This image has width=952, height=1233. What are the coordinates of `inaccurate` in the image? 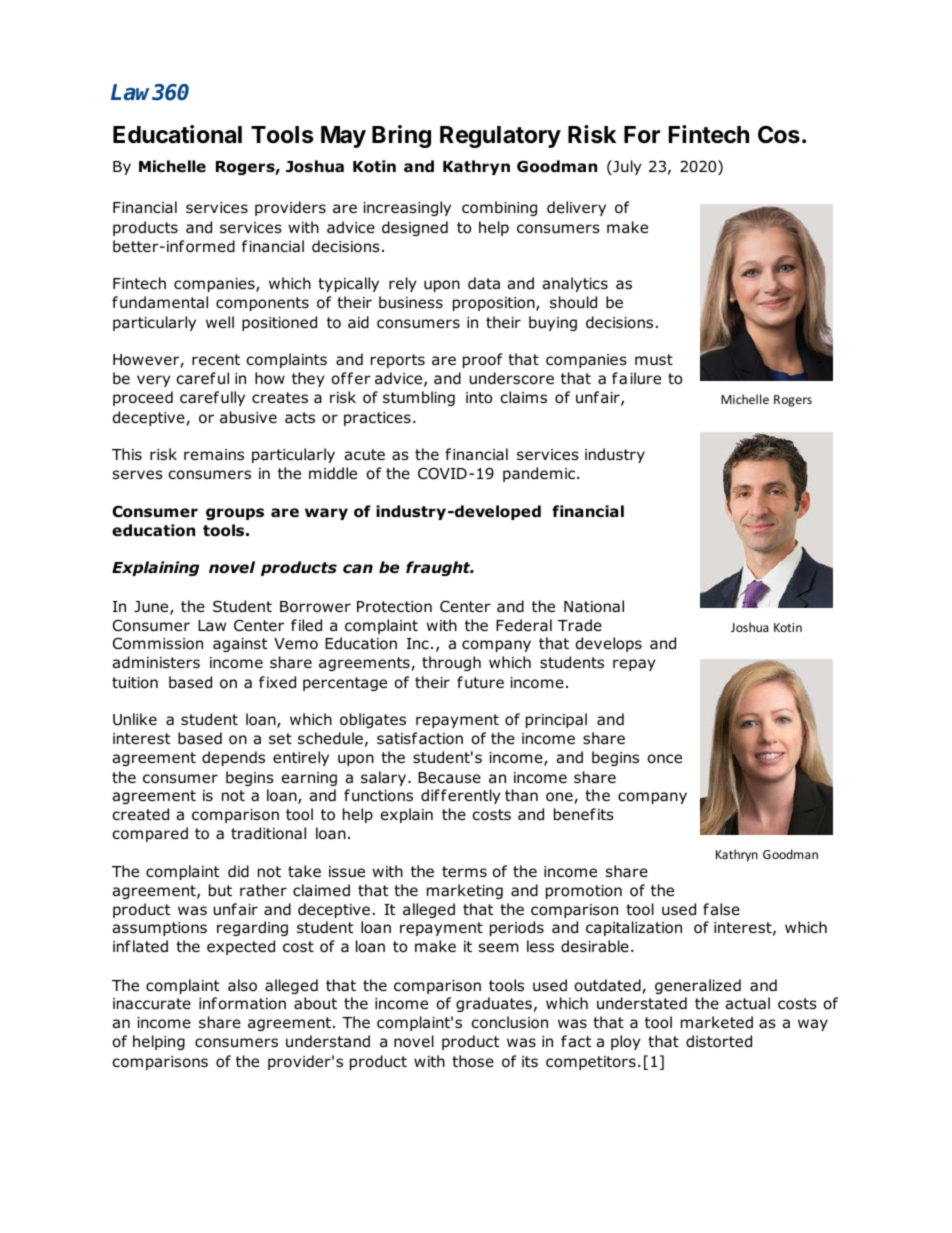 It's located at (152, 1004).
